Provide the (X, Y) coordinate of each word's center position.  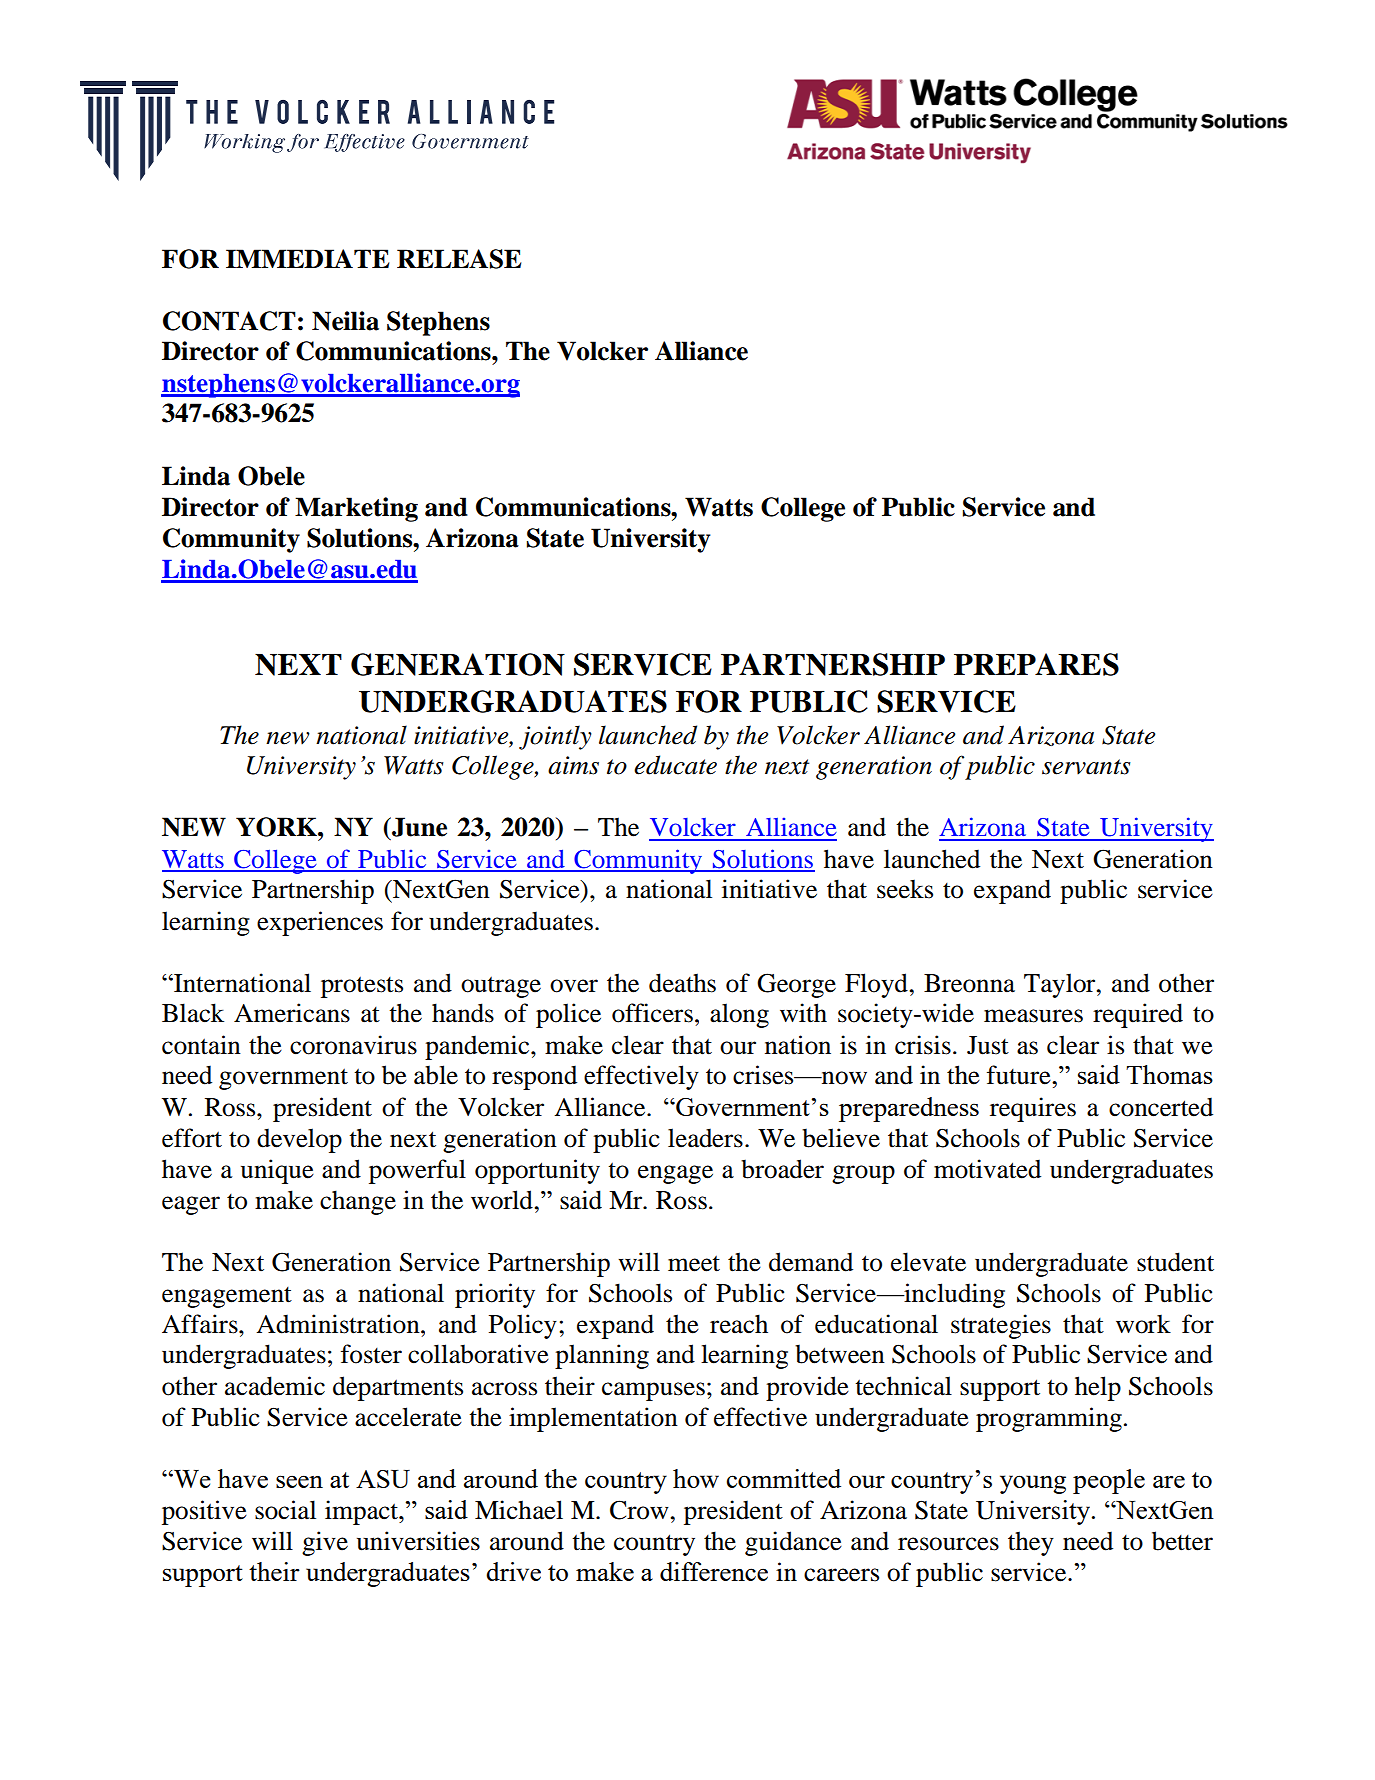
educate (675, 765)
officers (652, 1013)
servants (1086, 767)
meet (694, 1263)
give (325, 1543)
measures (1033, 1016)
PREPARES (1036, 664)
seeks (905, 889)
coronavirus (353, 1045)
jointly (555, 737)
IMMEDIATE (307, 258)
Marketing (356, 509)
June (418, 827)
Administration (339, 1324)
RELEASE (459, 259)
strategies (1001, 1326)
